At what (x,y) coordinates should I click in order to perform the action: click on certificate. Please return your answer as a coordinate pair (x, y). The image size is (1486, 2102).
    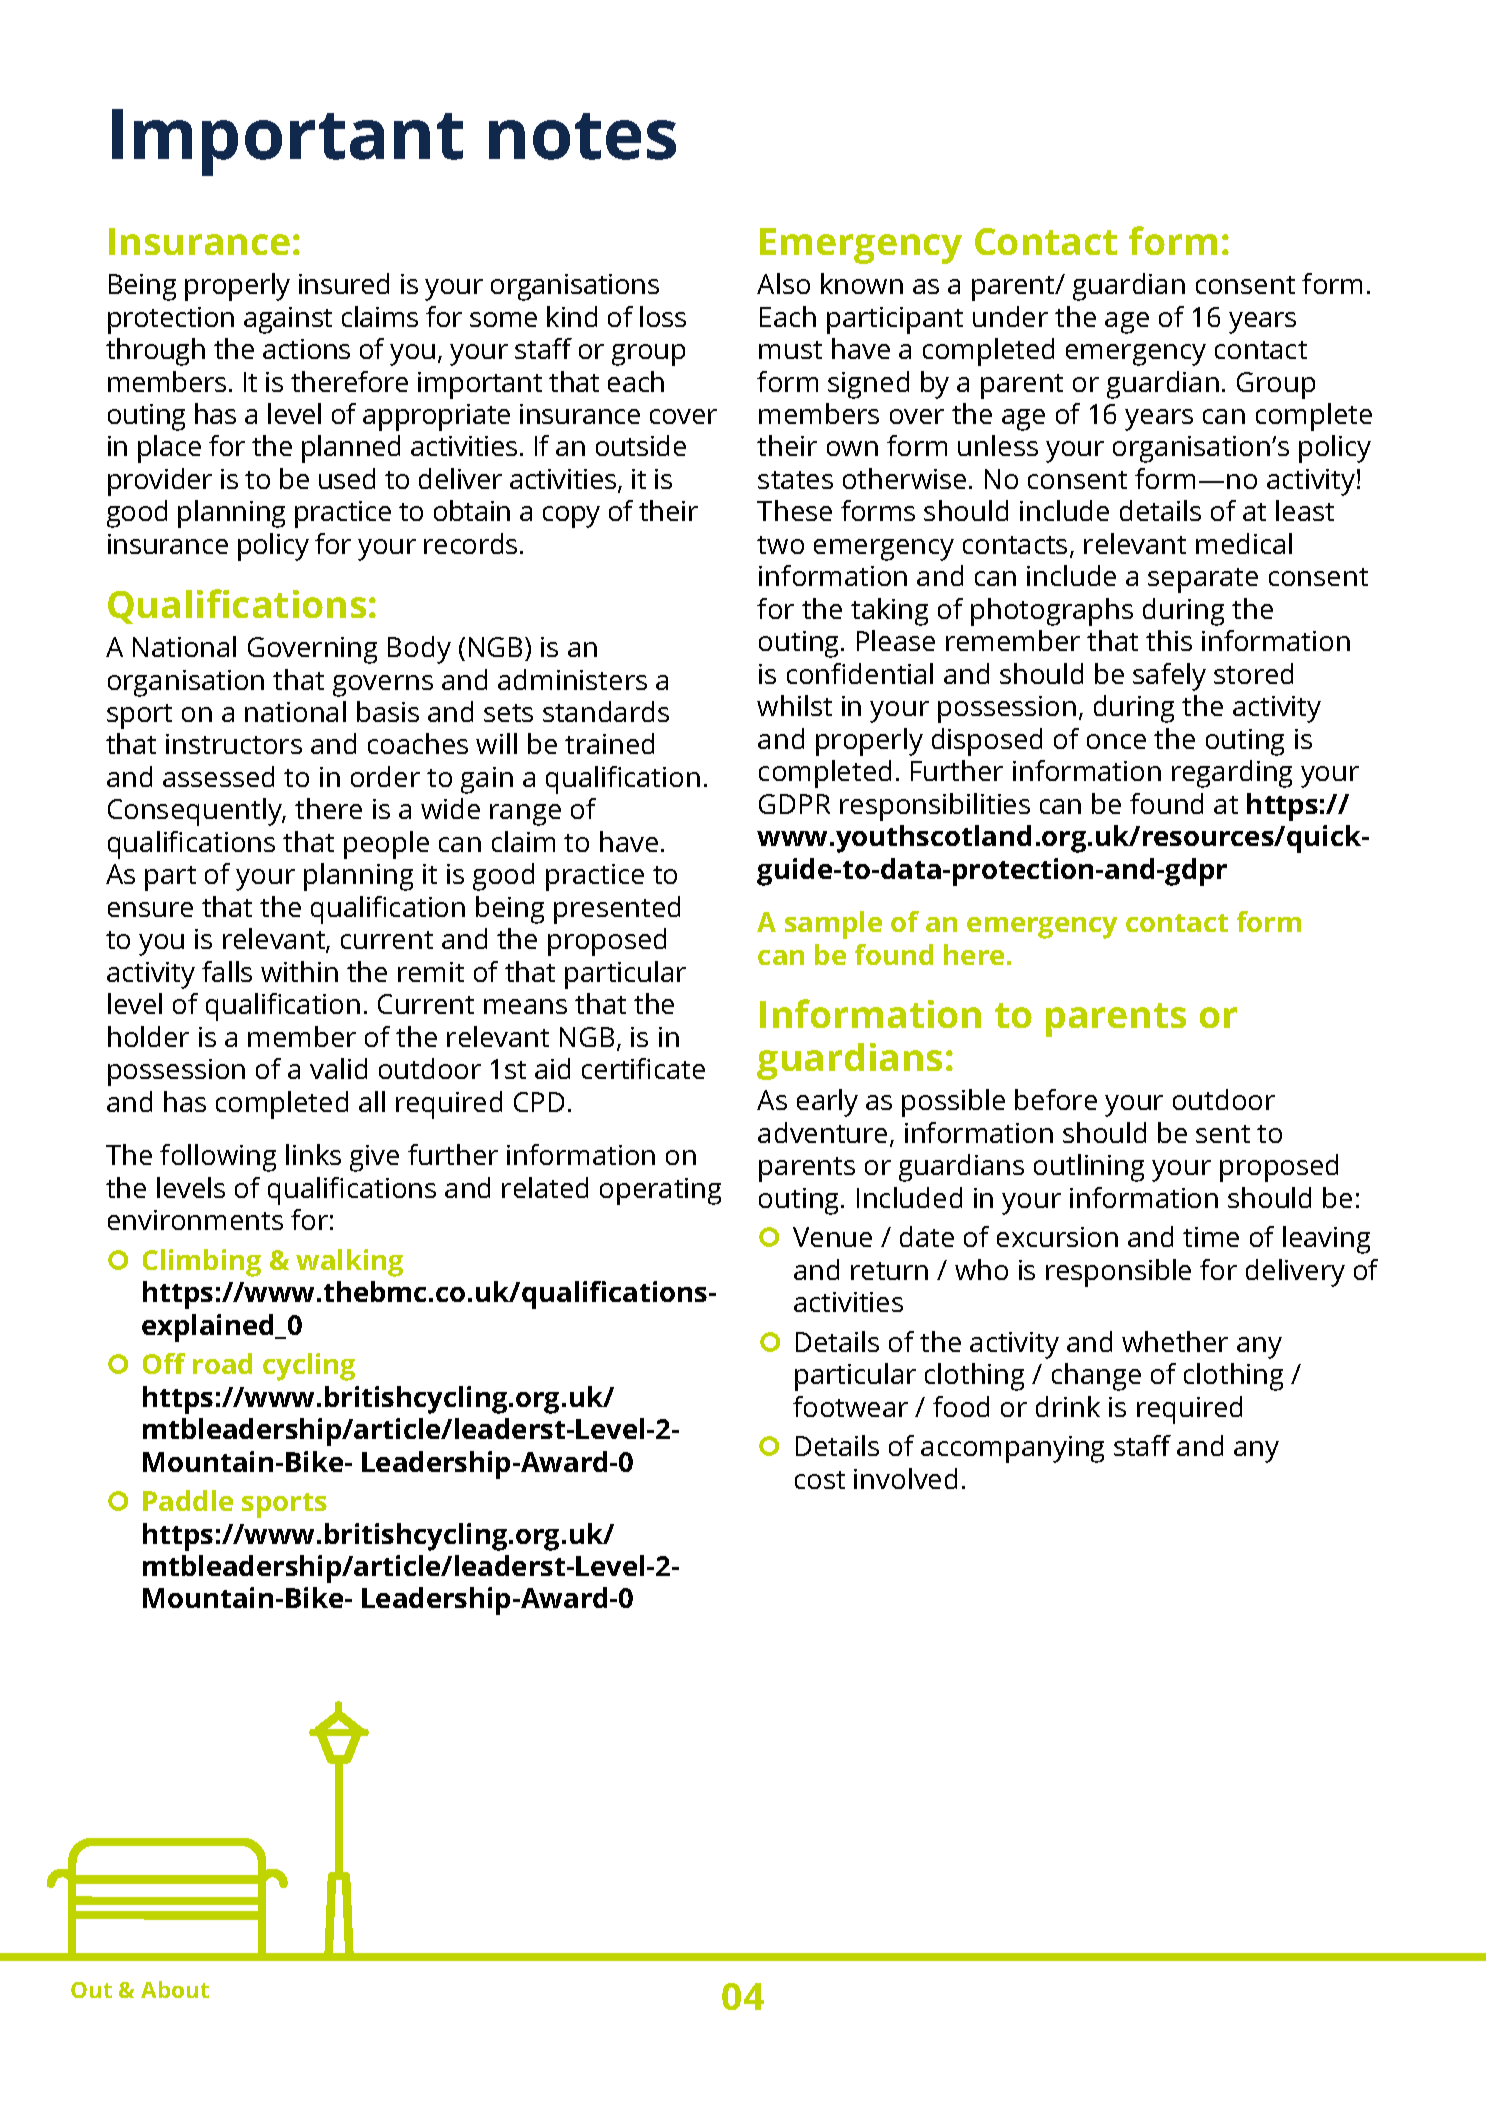
    Looking at the image, I should click on (643, 1068).
